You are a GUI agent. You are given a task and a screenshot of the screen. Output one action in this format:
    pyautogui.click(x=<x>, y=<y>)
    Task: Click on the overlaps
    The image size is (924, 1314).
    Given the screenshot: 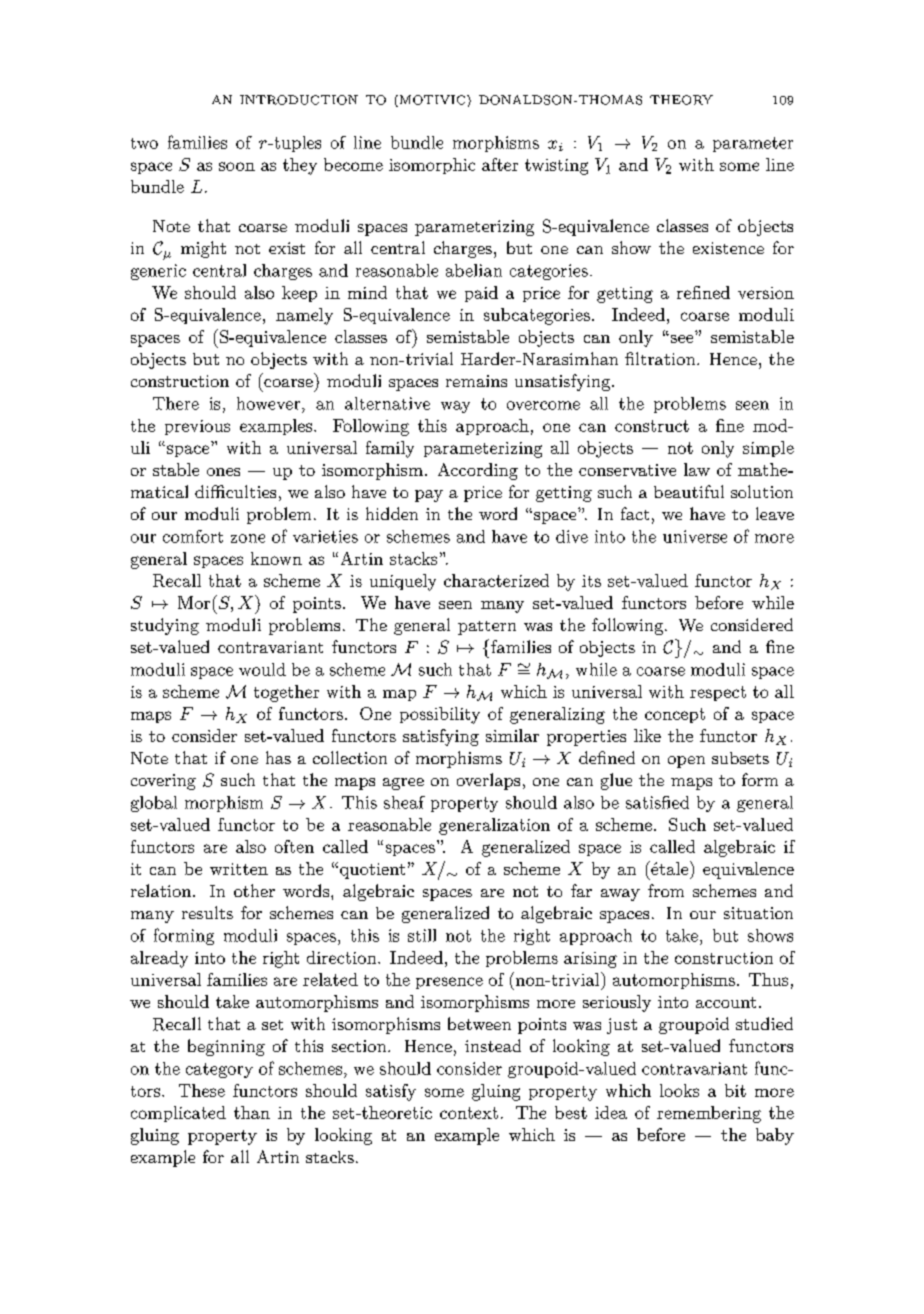 What is the action you would take?
    pyautogui.click(x=488, y=781)
